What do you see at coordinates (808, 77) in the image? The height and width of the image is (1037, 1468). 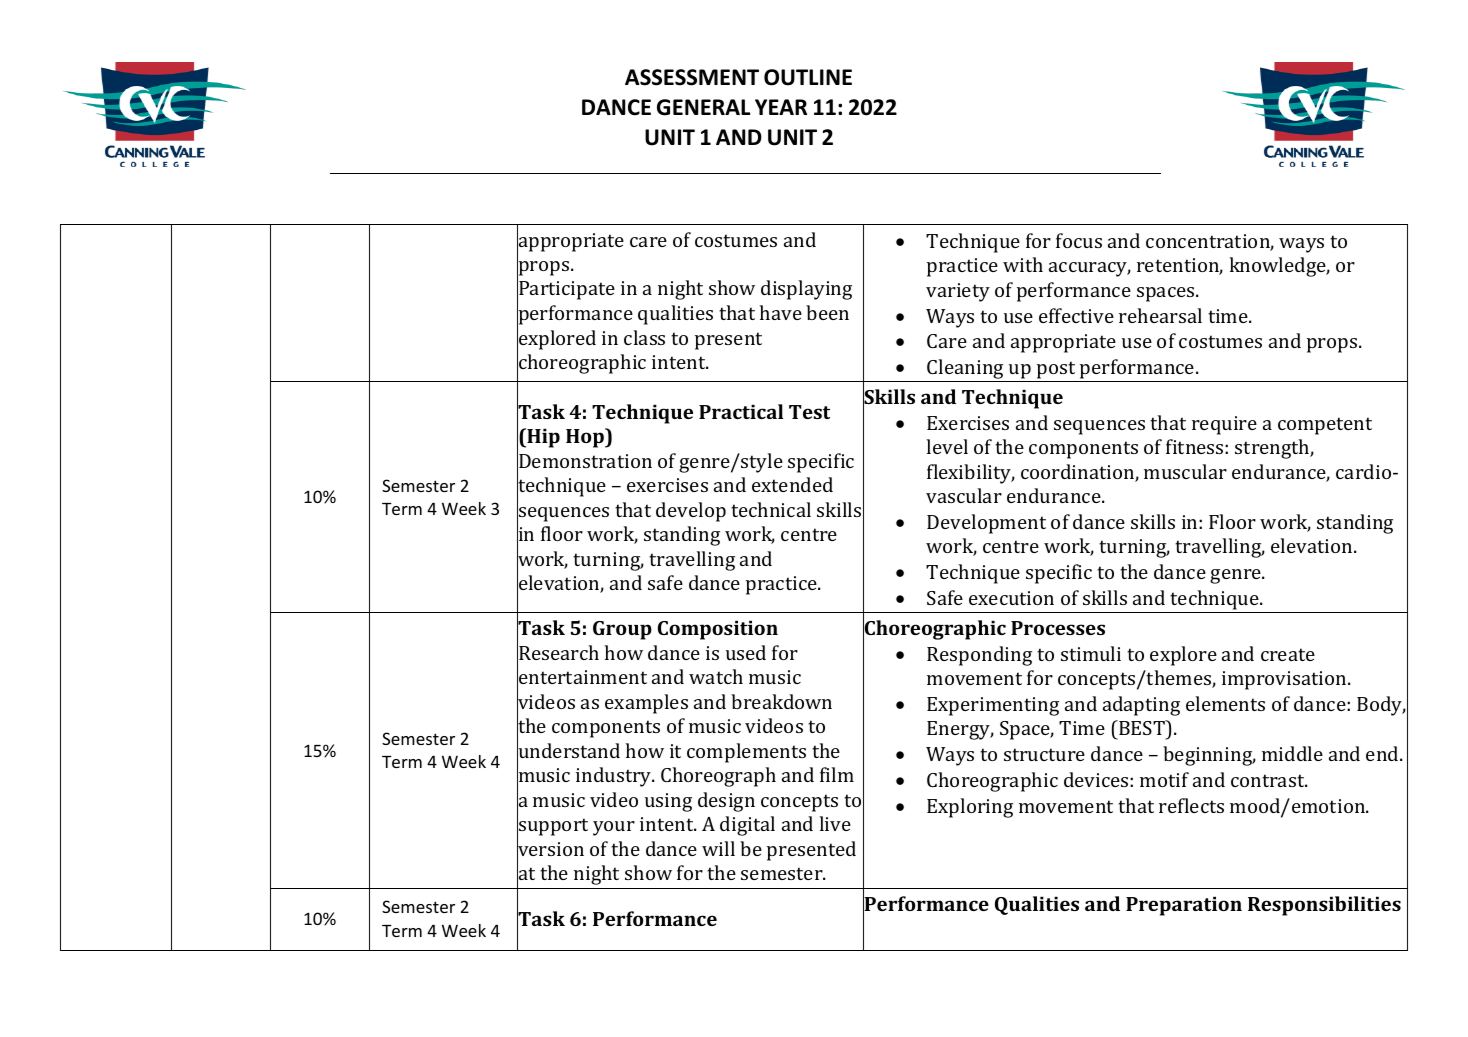 I see `OUTLINE` at bounding box center [808, 77].
